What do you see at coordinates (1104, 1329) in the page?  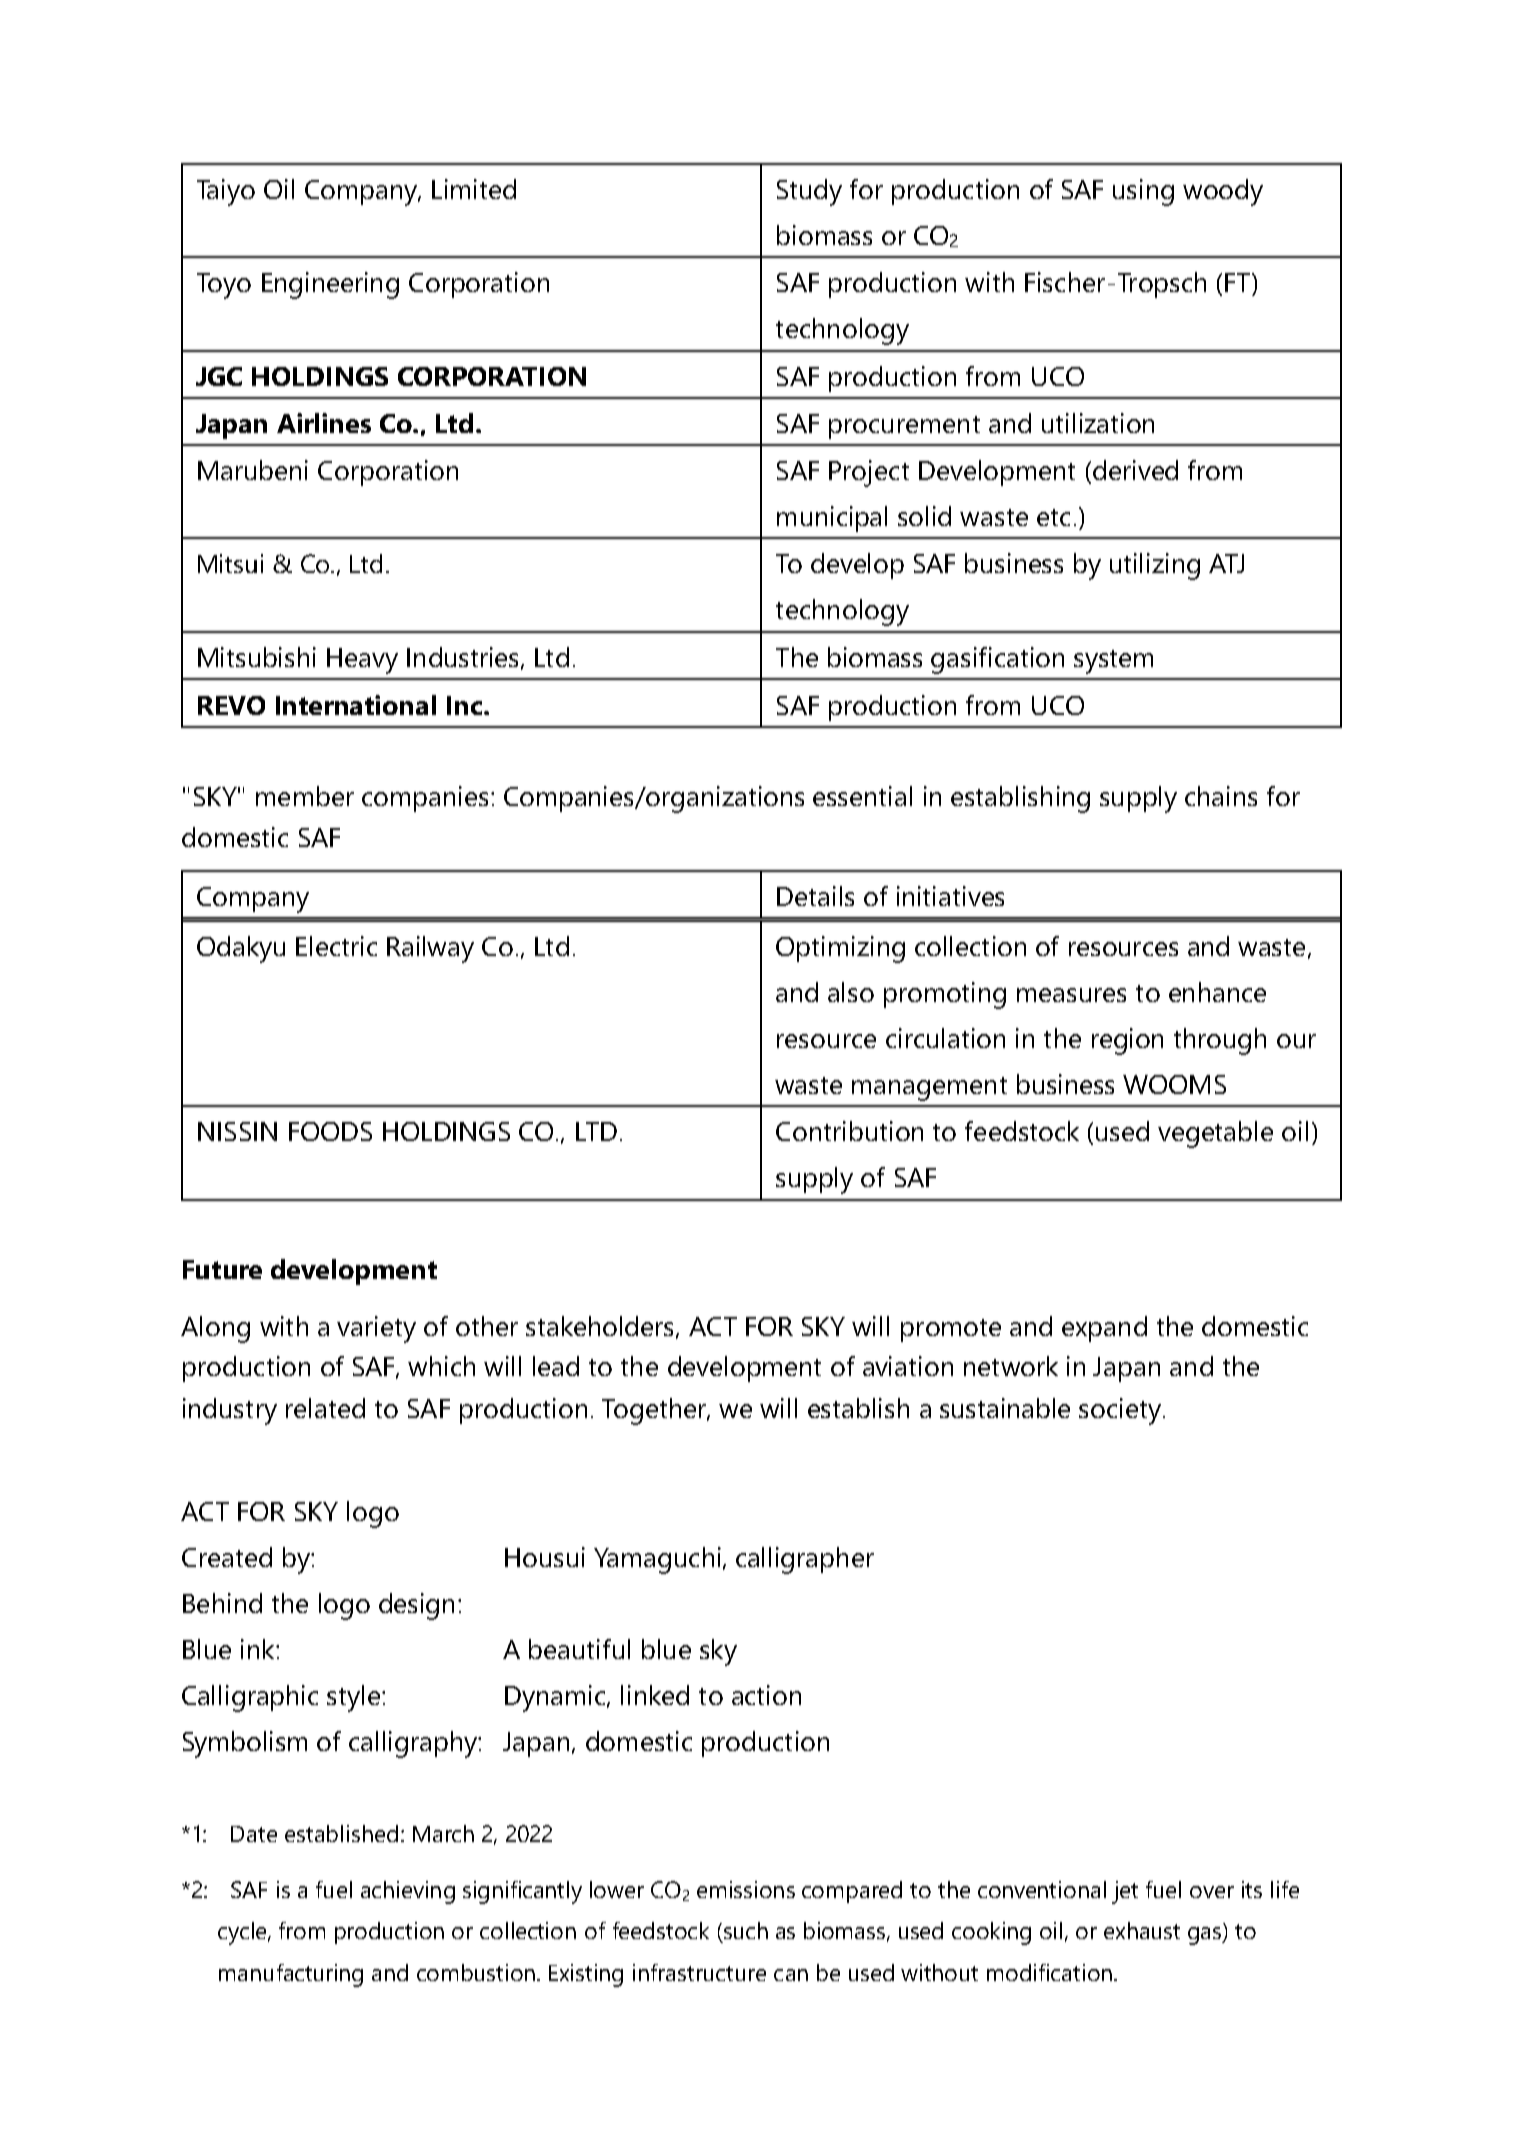 I see `expand` at bounding box center [1104, 1329].
